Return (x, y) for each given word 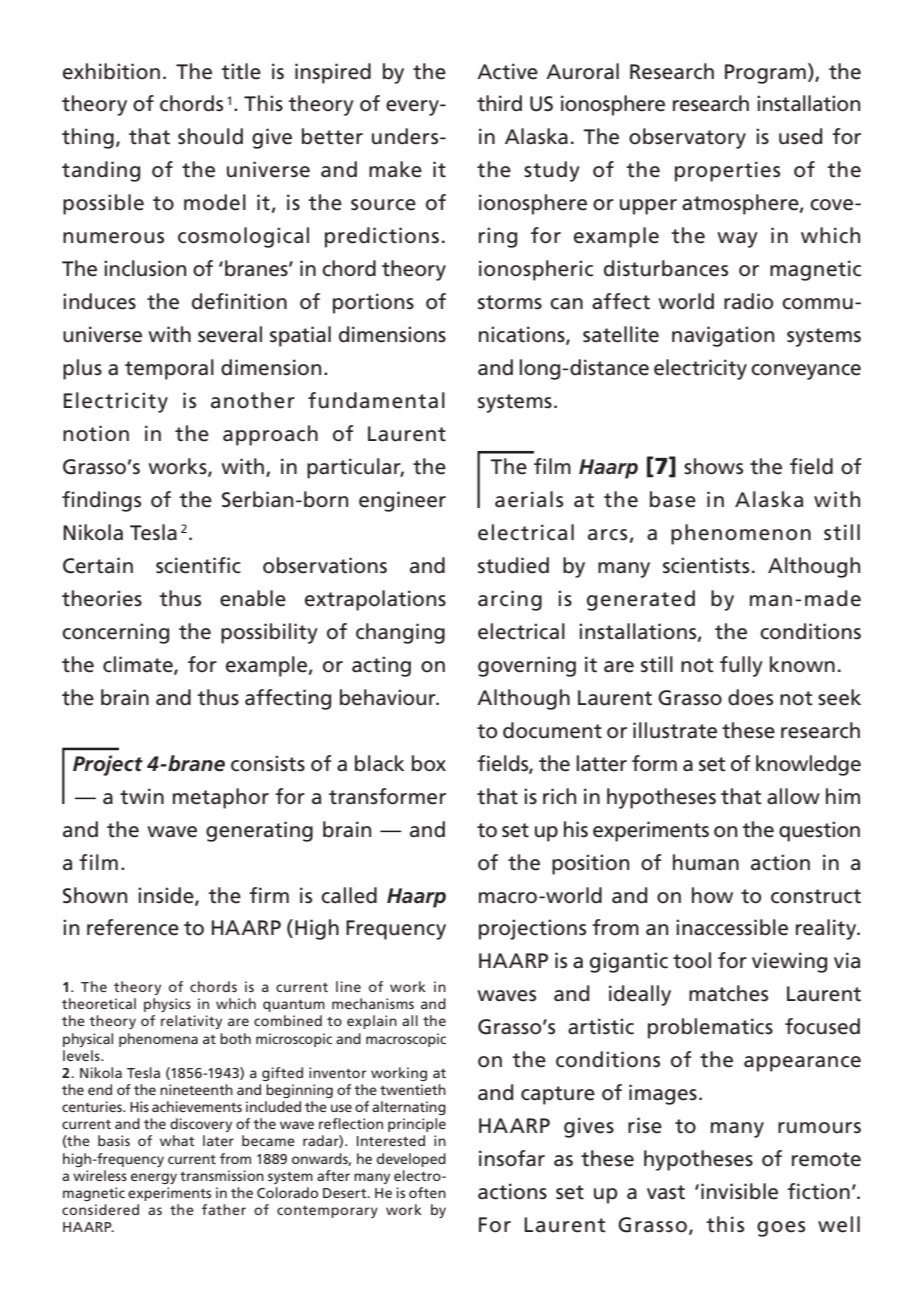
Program (765, 74)
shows (713, 466)
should (210, 136)
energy (154, 1178)
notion (96, 433)
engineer (402, 501)
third (499, 103)
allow (793, 796)
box (429, 763)
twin (142, 796)
